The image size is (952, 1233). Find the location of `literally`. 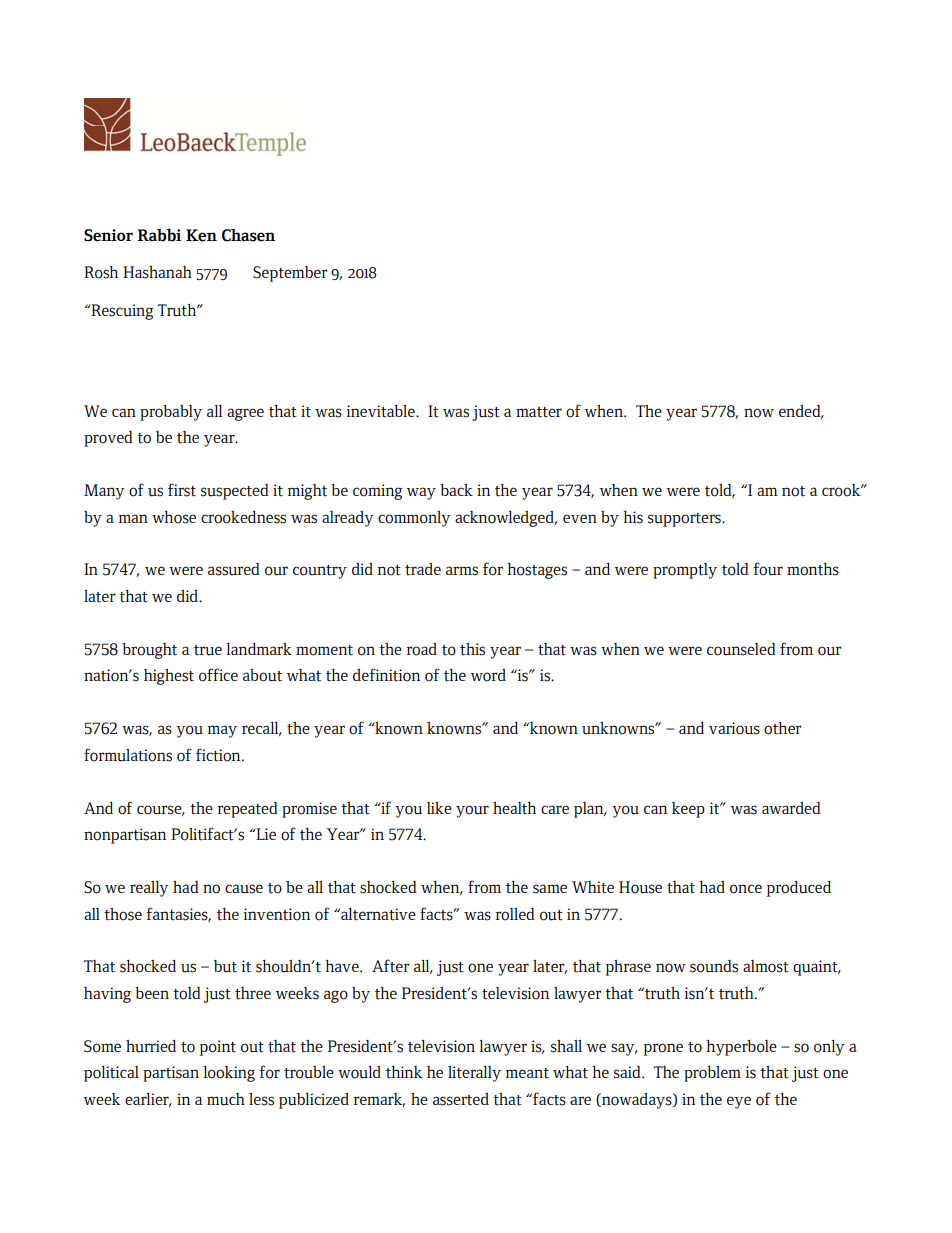

literally is located at coordinates (474, 1074).
